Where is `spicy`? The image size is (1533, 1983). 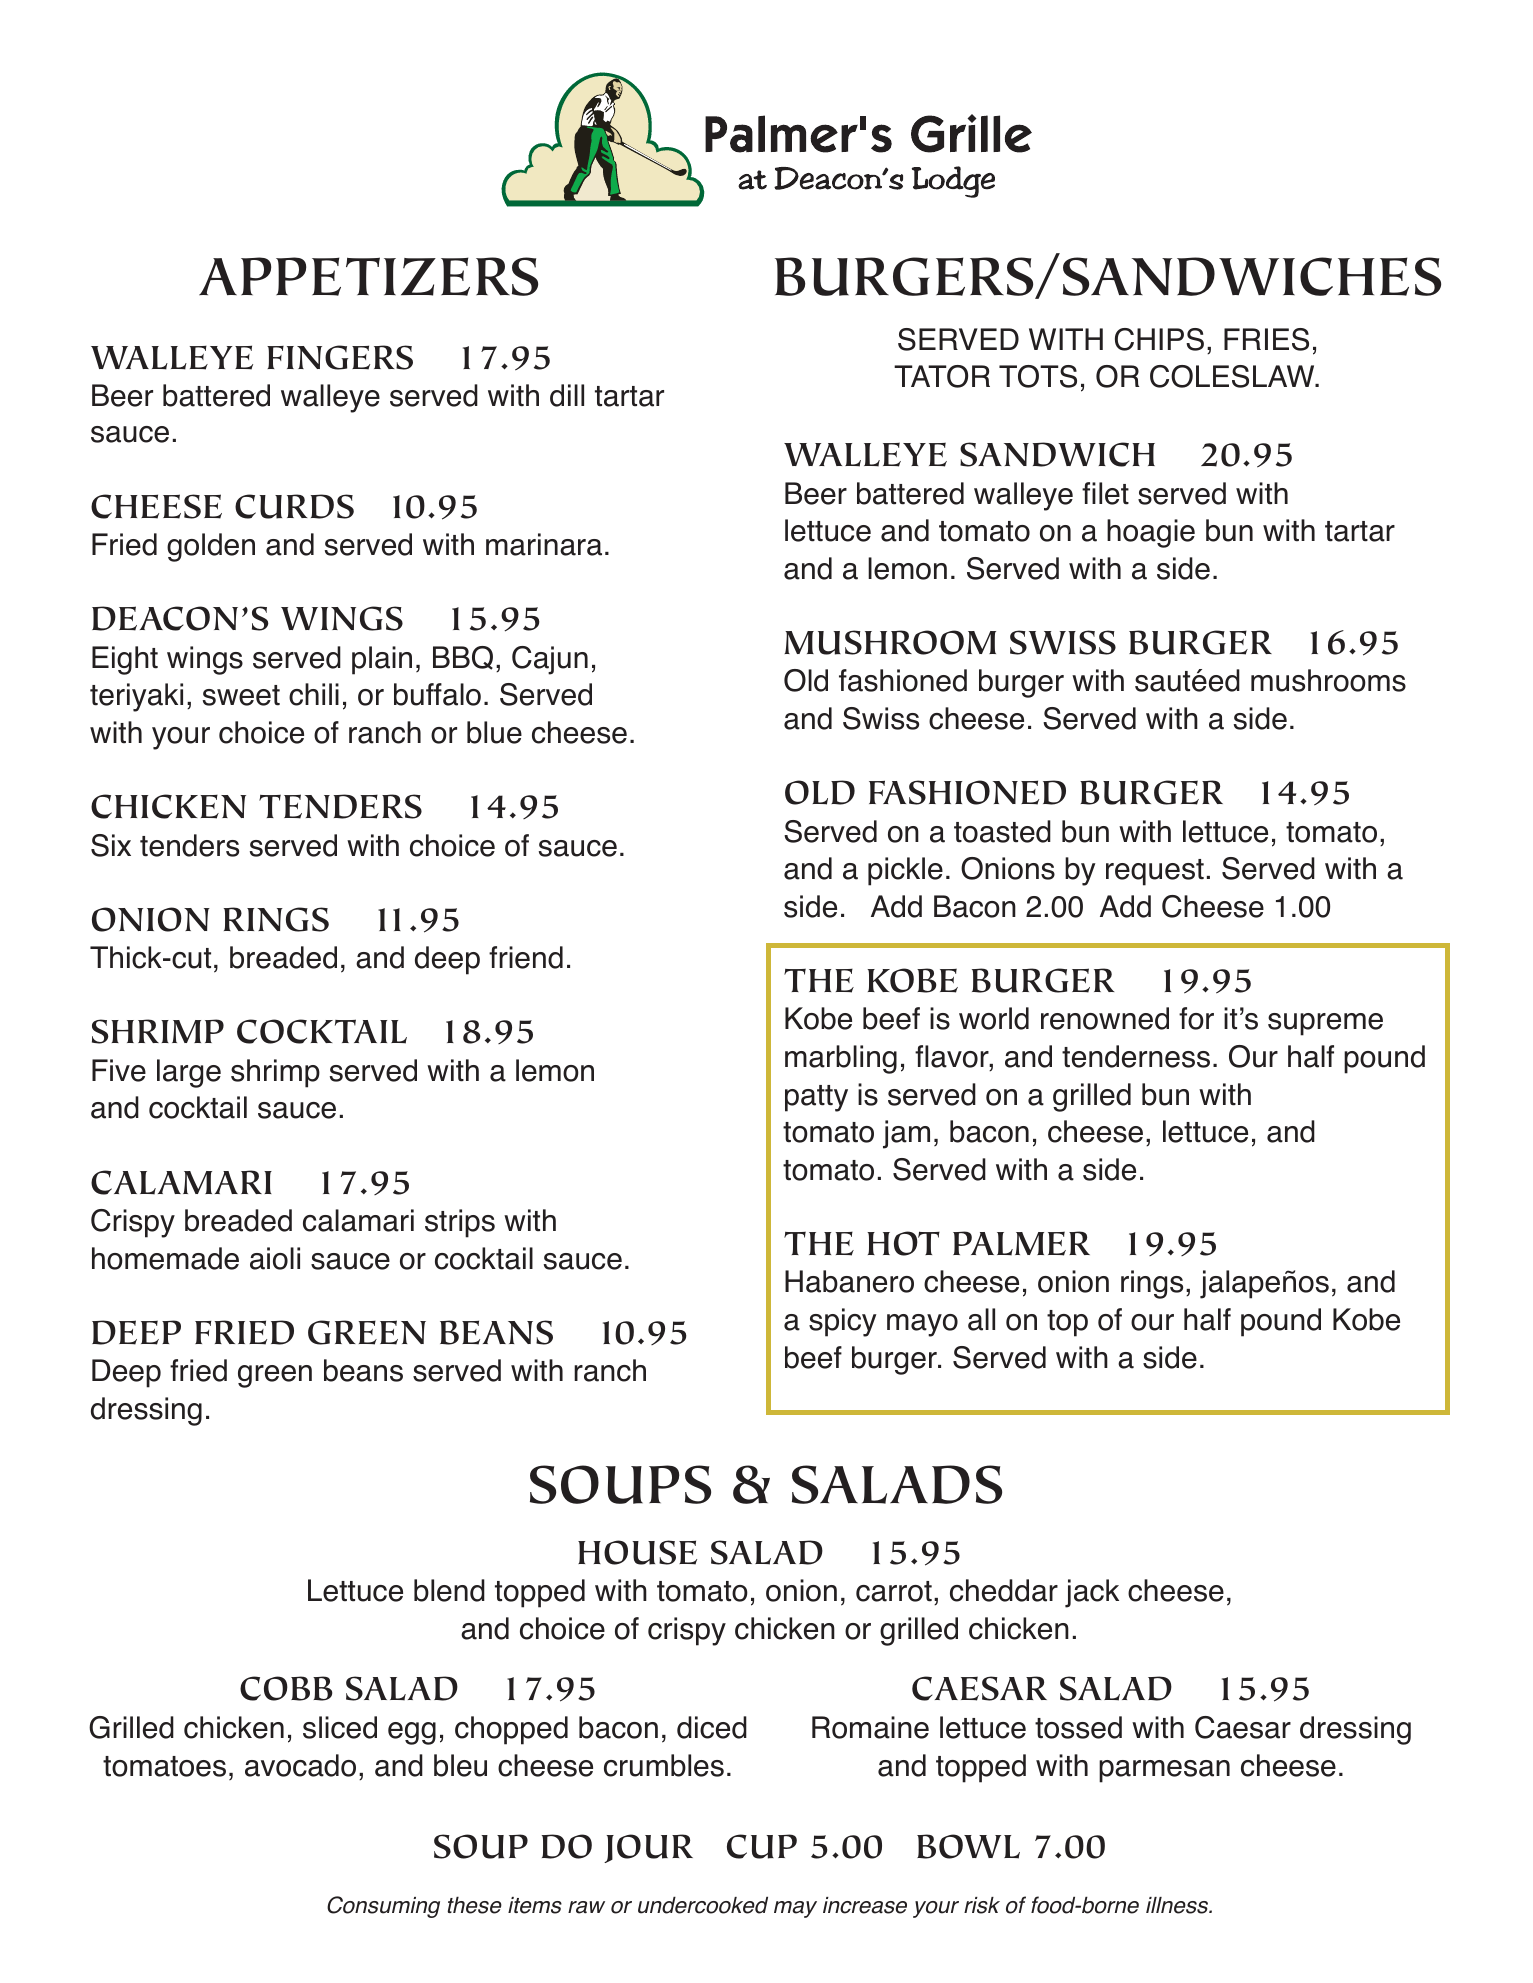
spicy is located at coordinates (843, 1322).
